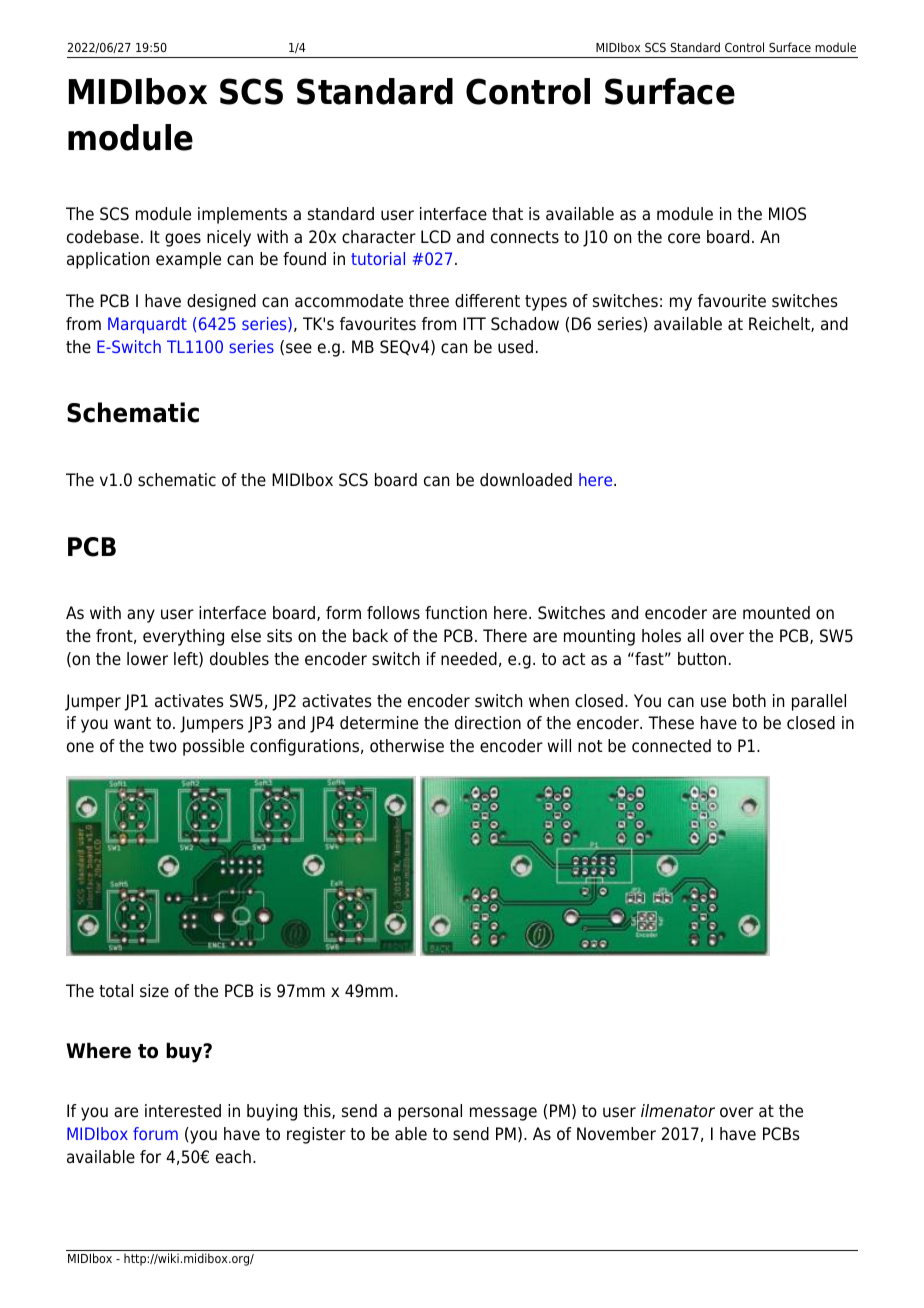 Image resolution: width=924 pixels, height=1308 pixels. I want to click on goes, so click(183, 240).
